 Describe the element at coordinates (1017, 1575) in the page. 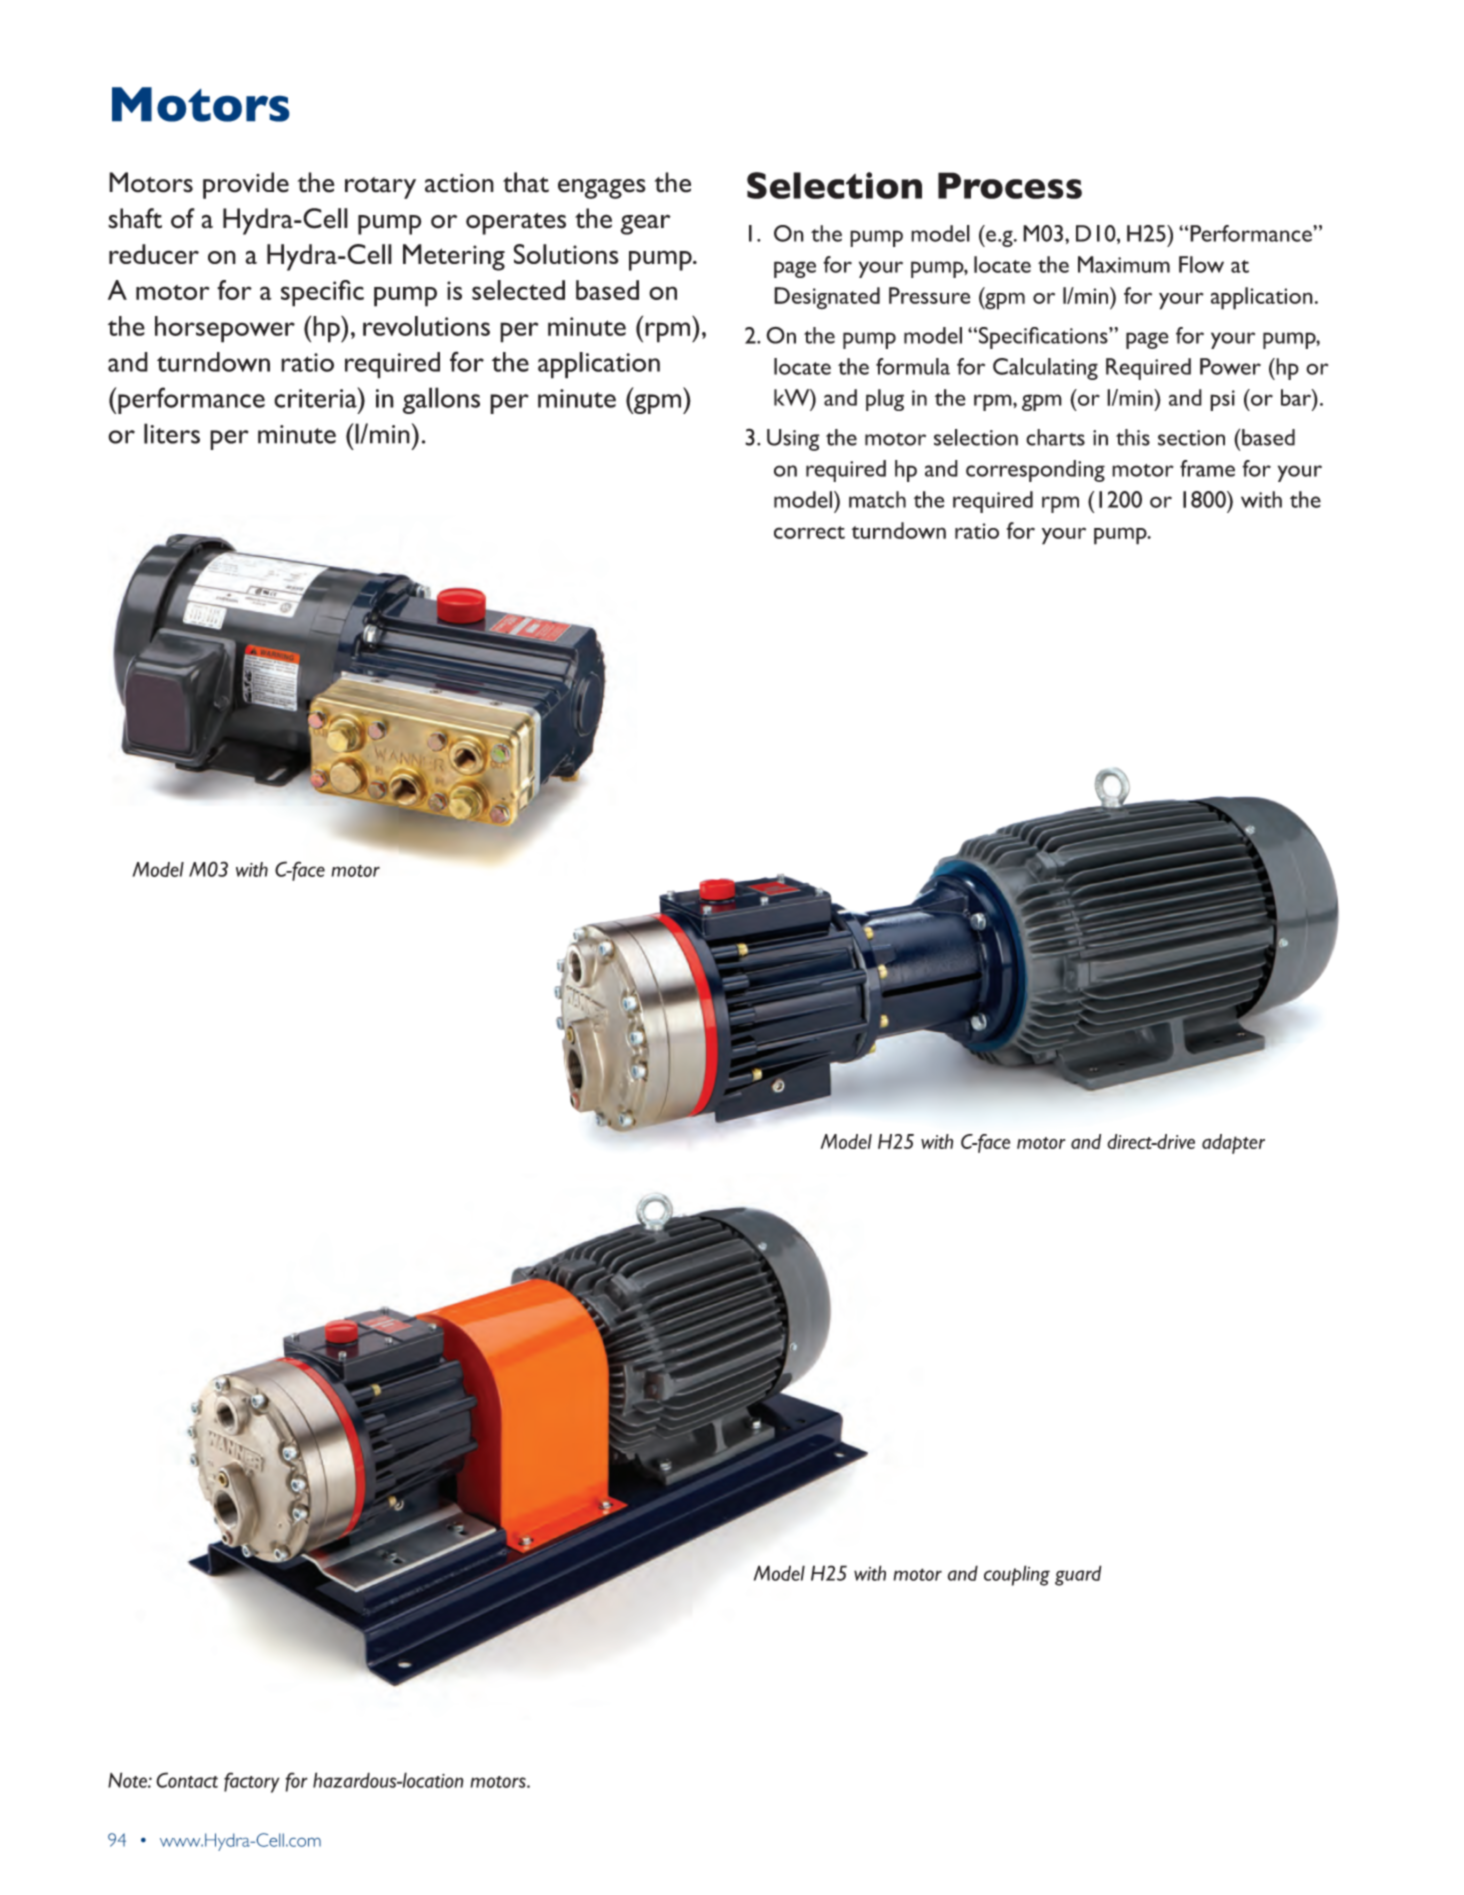

I see `coupling` at that location.
